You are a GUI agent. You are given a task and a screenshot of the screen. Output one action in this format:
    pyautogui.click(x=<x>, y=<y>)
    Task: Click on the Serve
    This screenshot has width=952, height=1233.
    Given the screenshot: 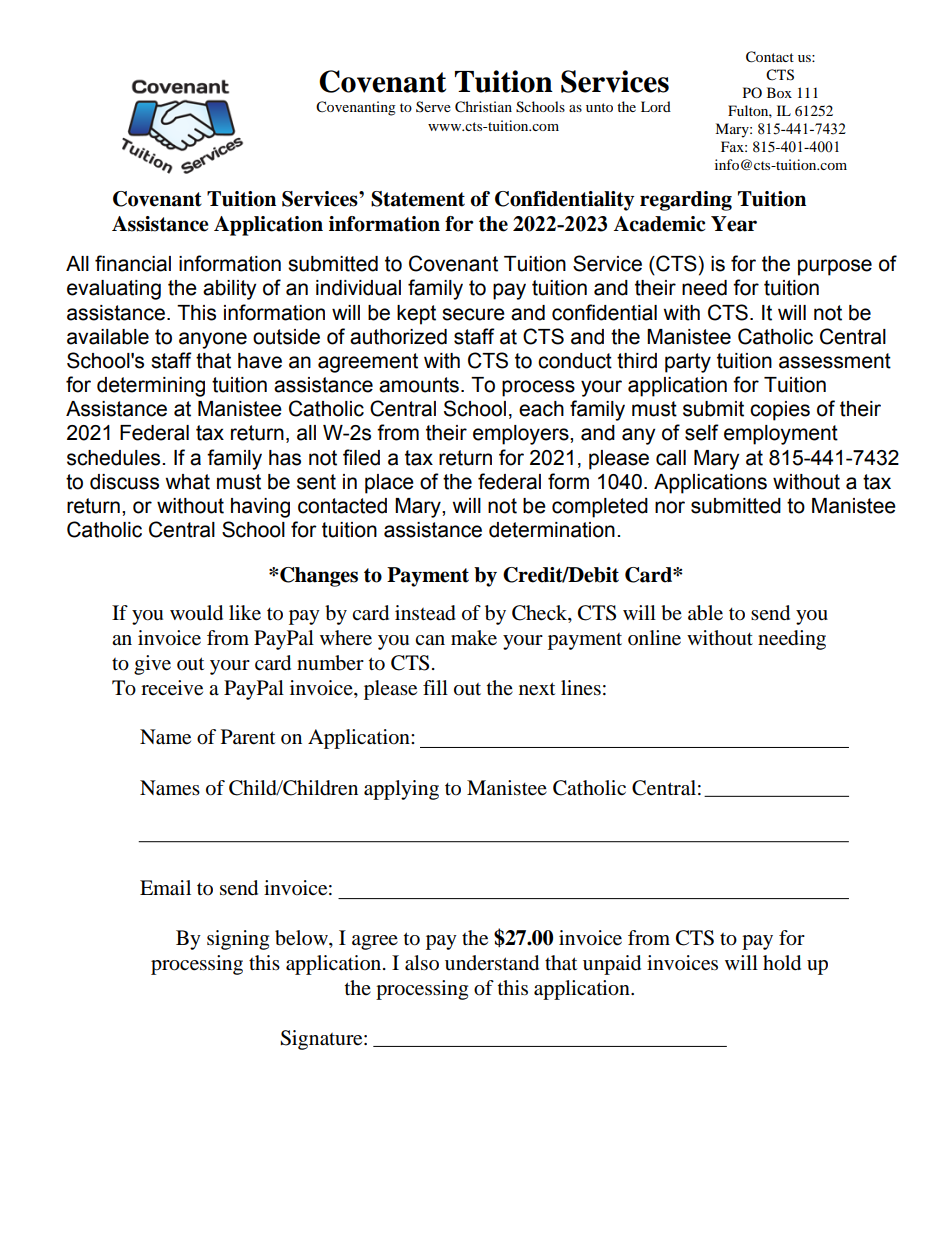 What is the action you would take?
    pyautogui.click(x=433, y=106)
